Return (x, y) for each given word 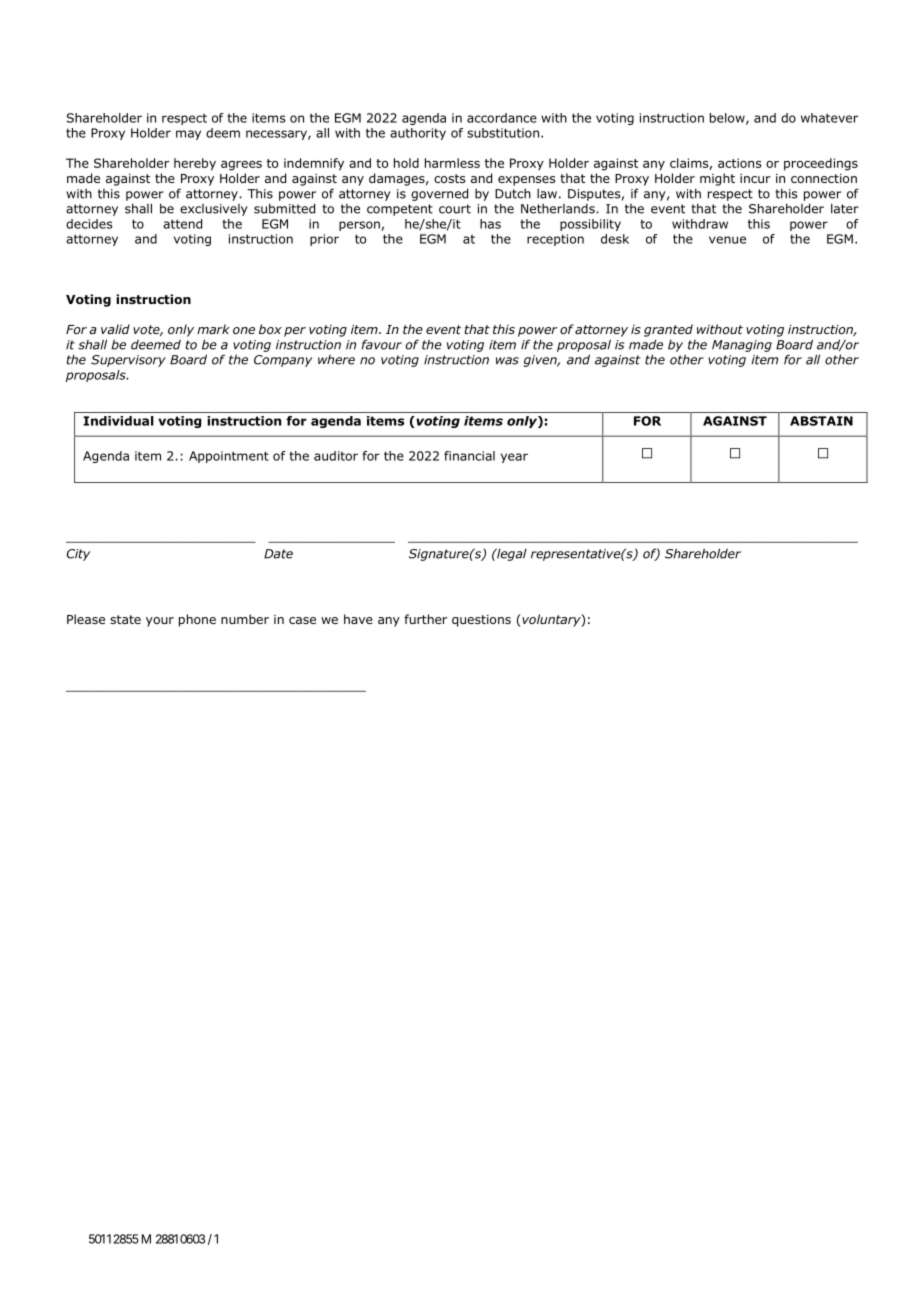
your (160, 622)
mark (213, 329)
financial (469, 456)
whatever (829, 118)
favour (382, 344)
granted (668, 330)
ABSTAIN (821, 421)
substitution (503, 133)
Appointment (229, 457)
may (188, 135)
